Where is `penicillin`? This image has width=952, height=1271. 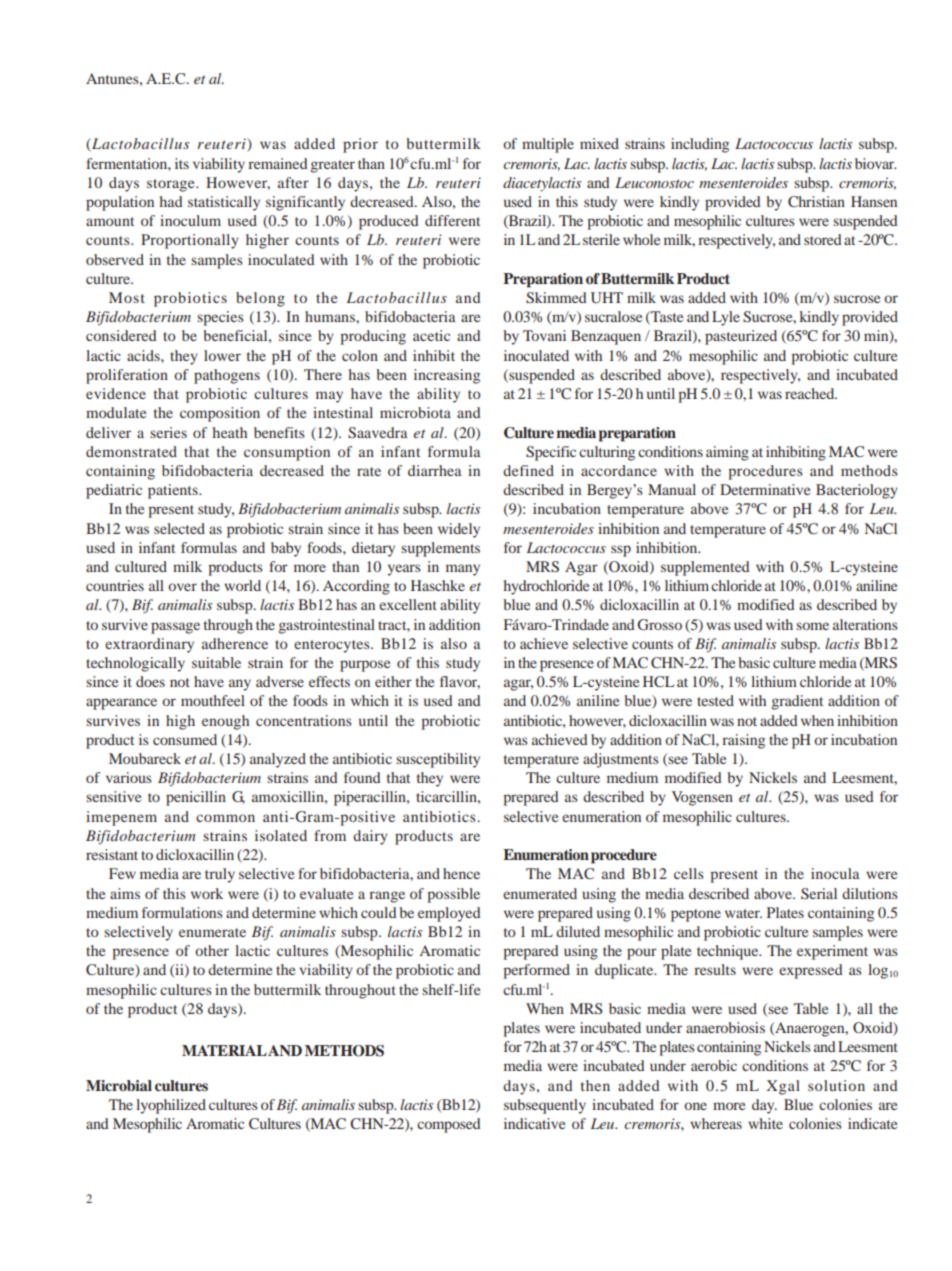
penicillin is located at coordinates (196, 798).
